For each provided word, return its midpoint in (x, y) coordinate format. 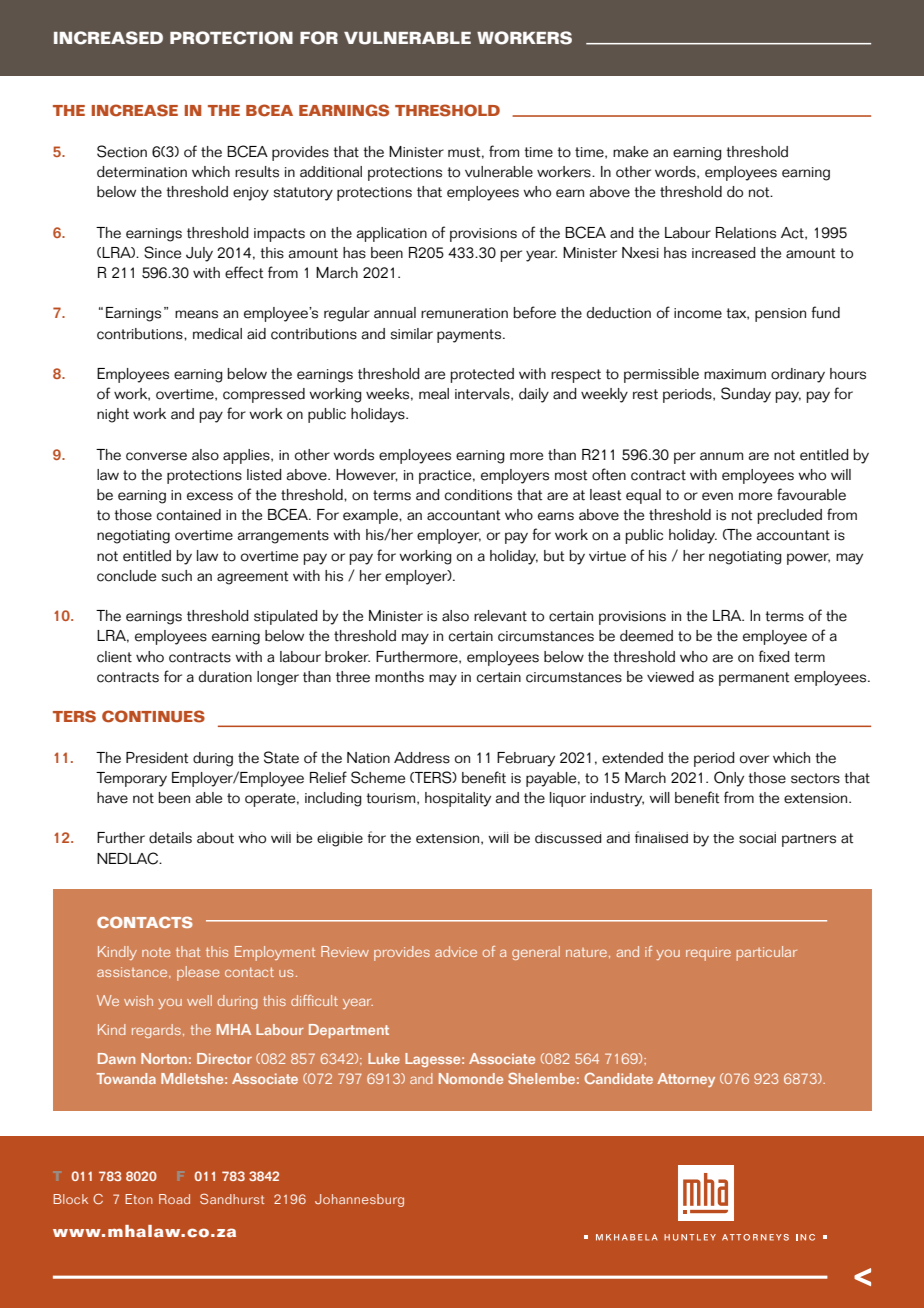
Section (122, 151)
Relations (746, 233)
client (114, 657)
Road (174, 1199)
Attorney (686, 1080)
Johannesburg (359, 1200)
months (399, 677)
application (392, 234)
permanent (754, 679)
